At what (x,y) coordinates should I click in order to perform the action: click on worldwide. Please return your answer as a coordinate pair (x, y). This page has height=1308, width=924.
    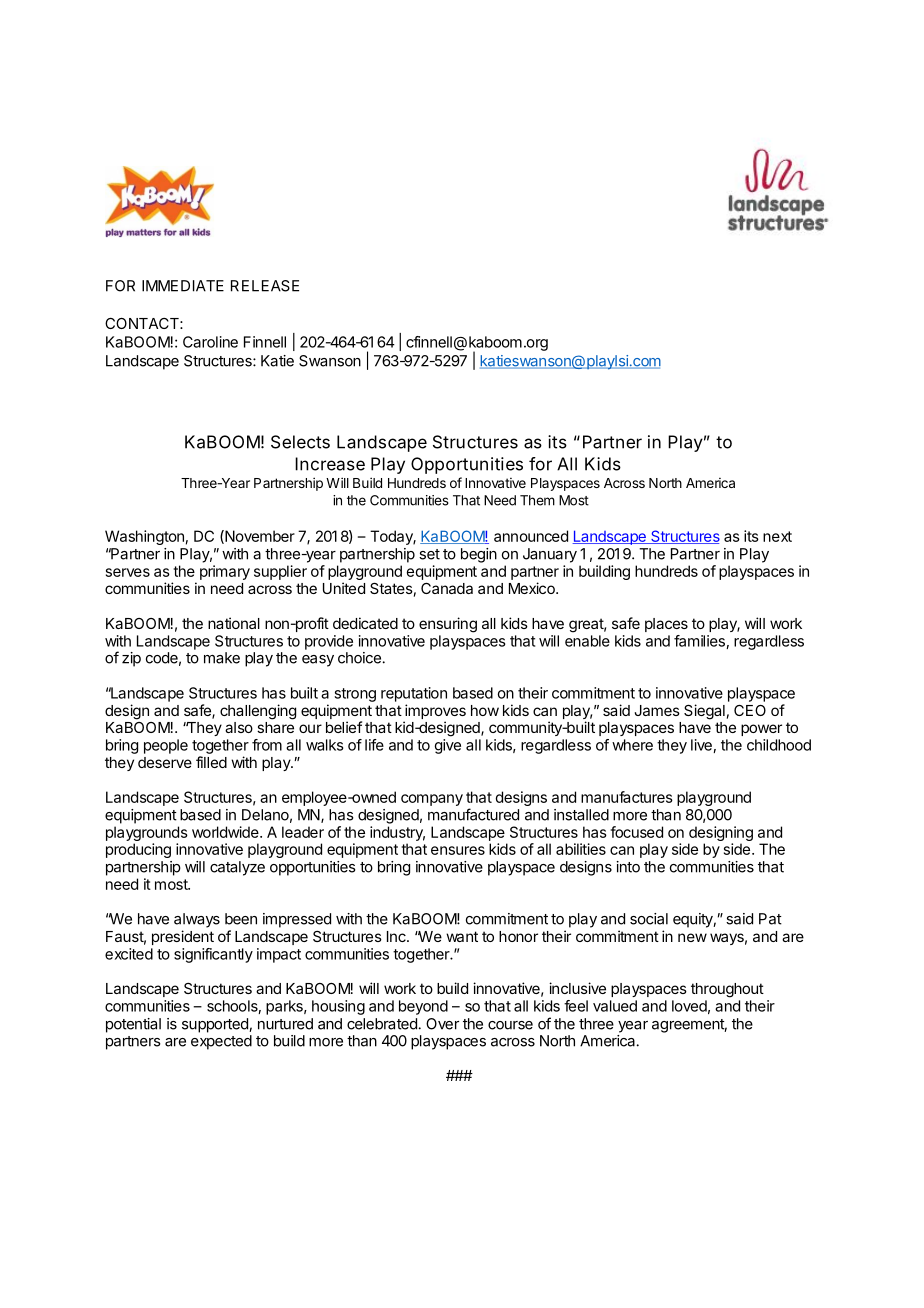
    Looking at the image, I should click on (226, 832).
